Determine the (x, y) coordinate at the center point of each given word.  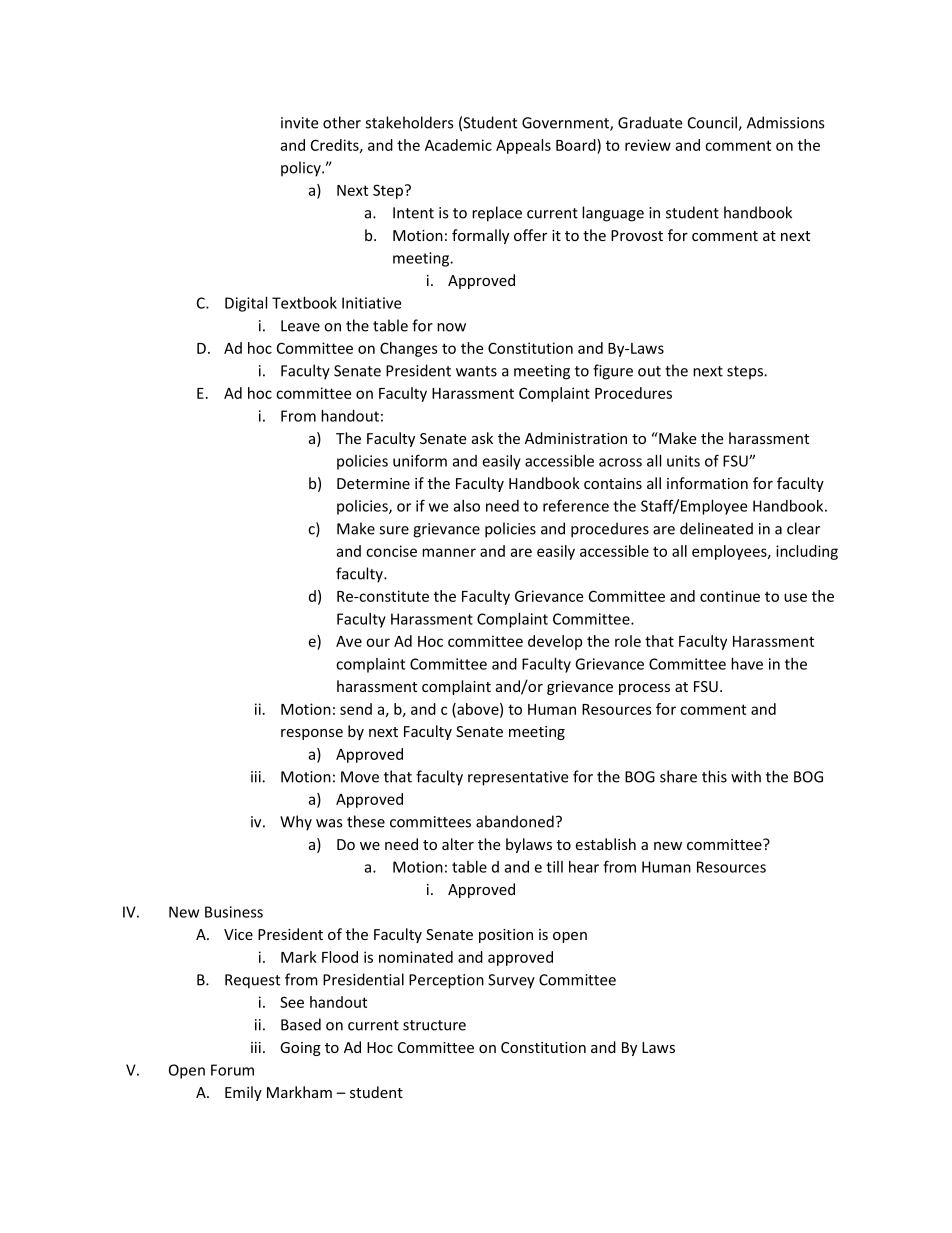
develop (555, 642)
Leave (300, 326)
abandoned (515, 821)
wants (476, 371)
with (746, 776)
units (683, 461)
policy (302, 169)
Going (300, 1049)
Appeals (523, 146)
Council (713, 123)
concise (391, 551)
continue (730, 596)
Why (296, 823)
